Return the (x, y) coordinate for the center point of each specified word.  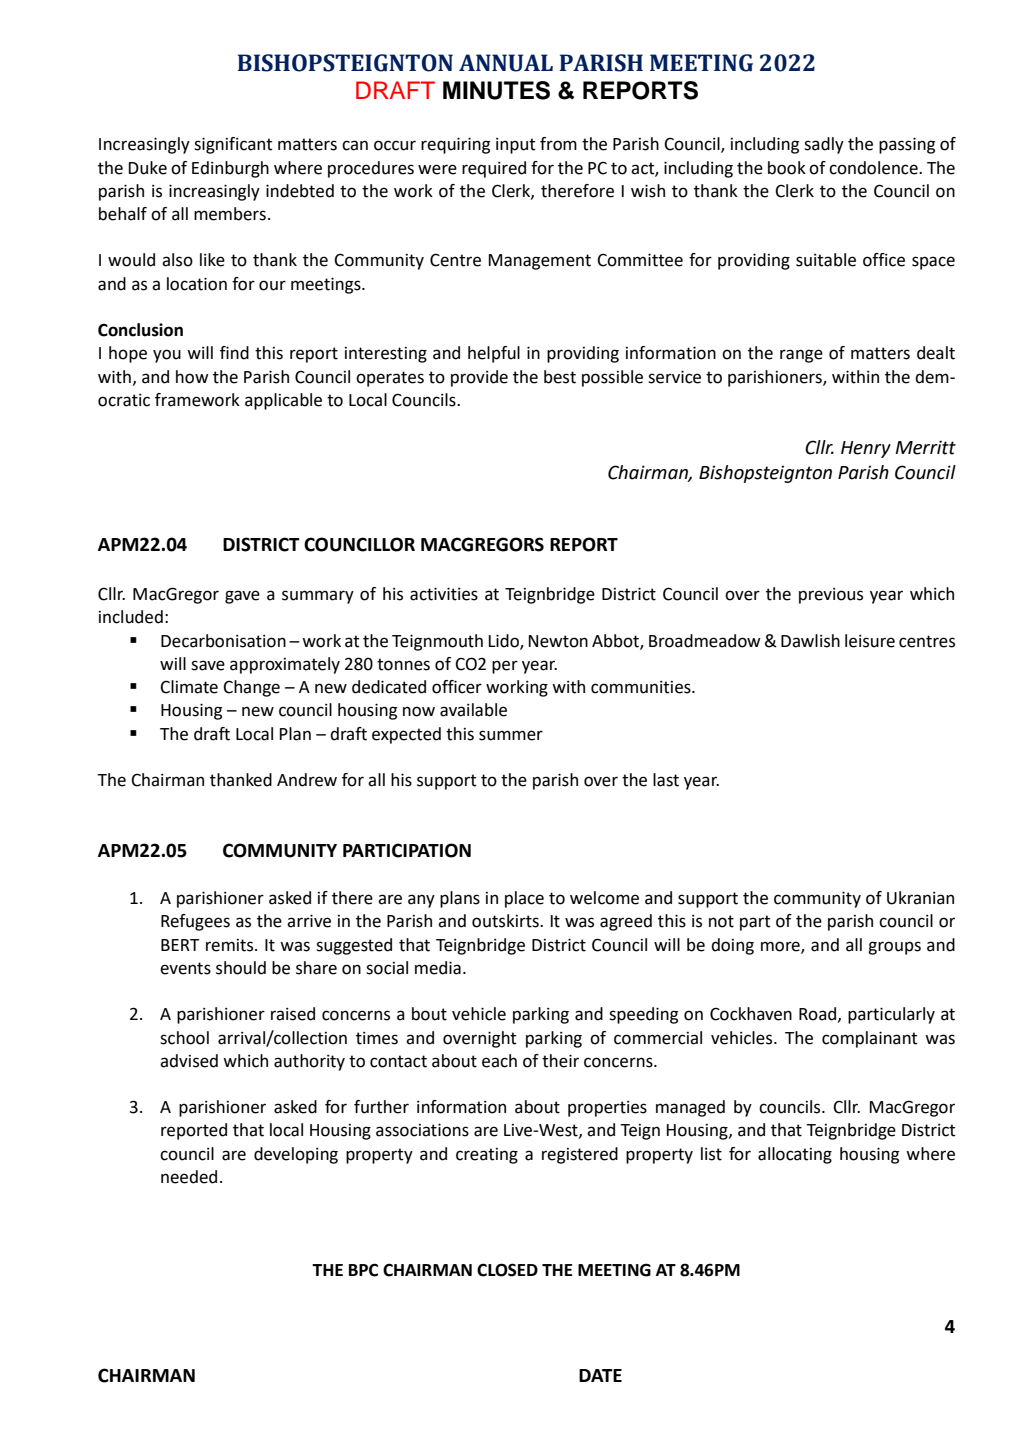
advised (189, 1061)
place (524, 899)
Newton (558, 641)
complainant (870, 1039)
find (234, 353)
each (499, 1061)
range (801, 356)
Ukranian (920, 898)
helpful (494, 354)
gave (242, 597)
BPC (363, 1270)
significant (233, 145)
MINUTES (496, 90)
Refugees (195, 922)
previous (831, 596)
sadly (824, 145)
